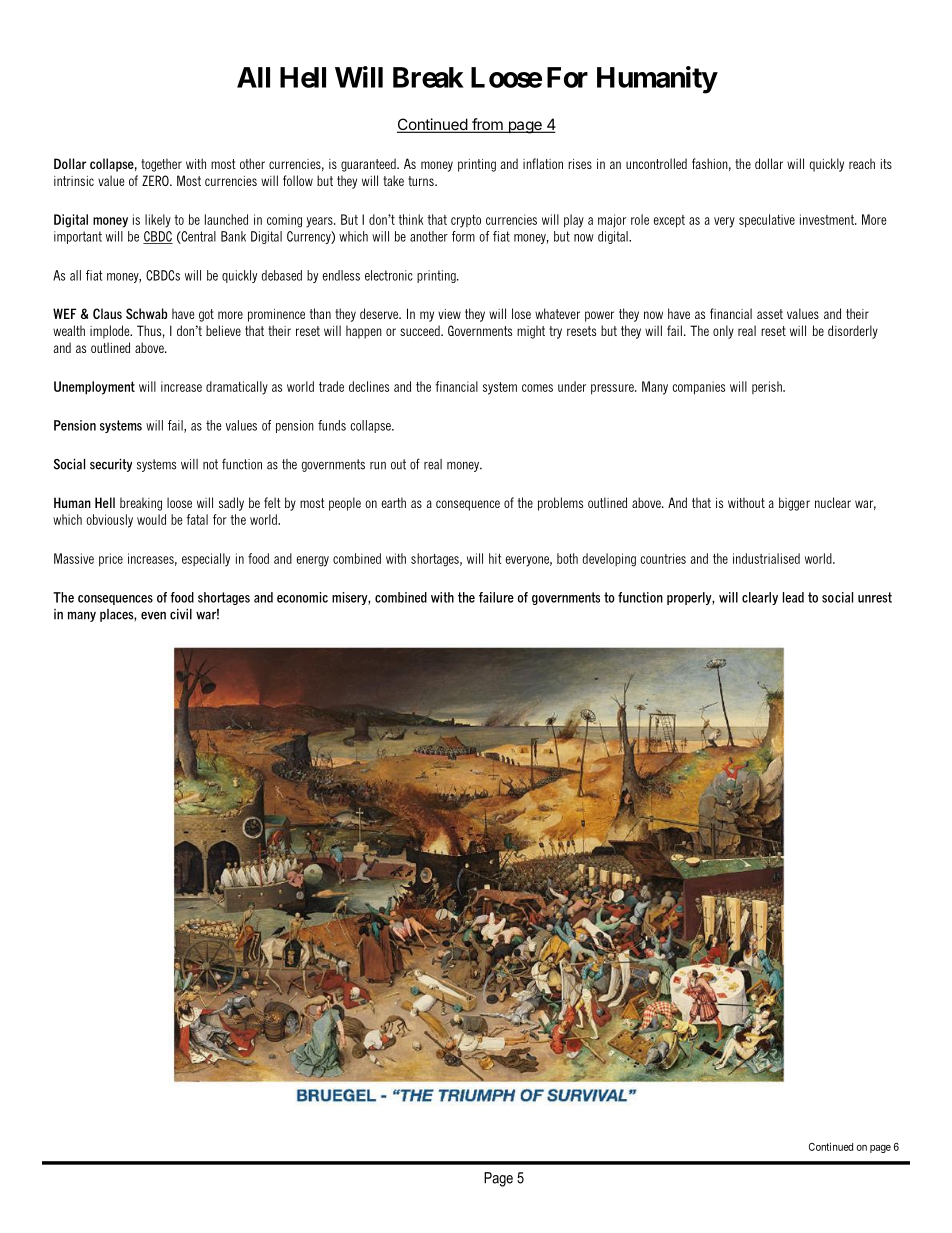  Describe the element at coordinates (111, 465) in the screenshot. I see `security` at that location.
